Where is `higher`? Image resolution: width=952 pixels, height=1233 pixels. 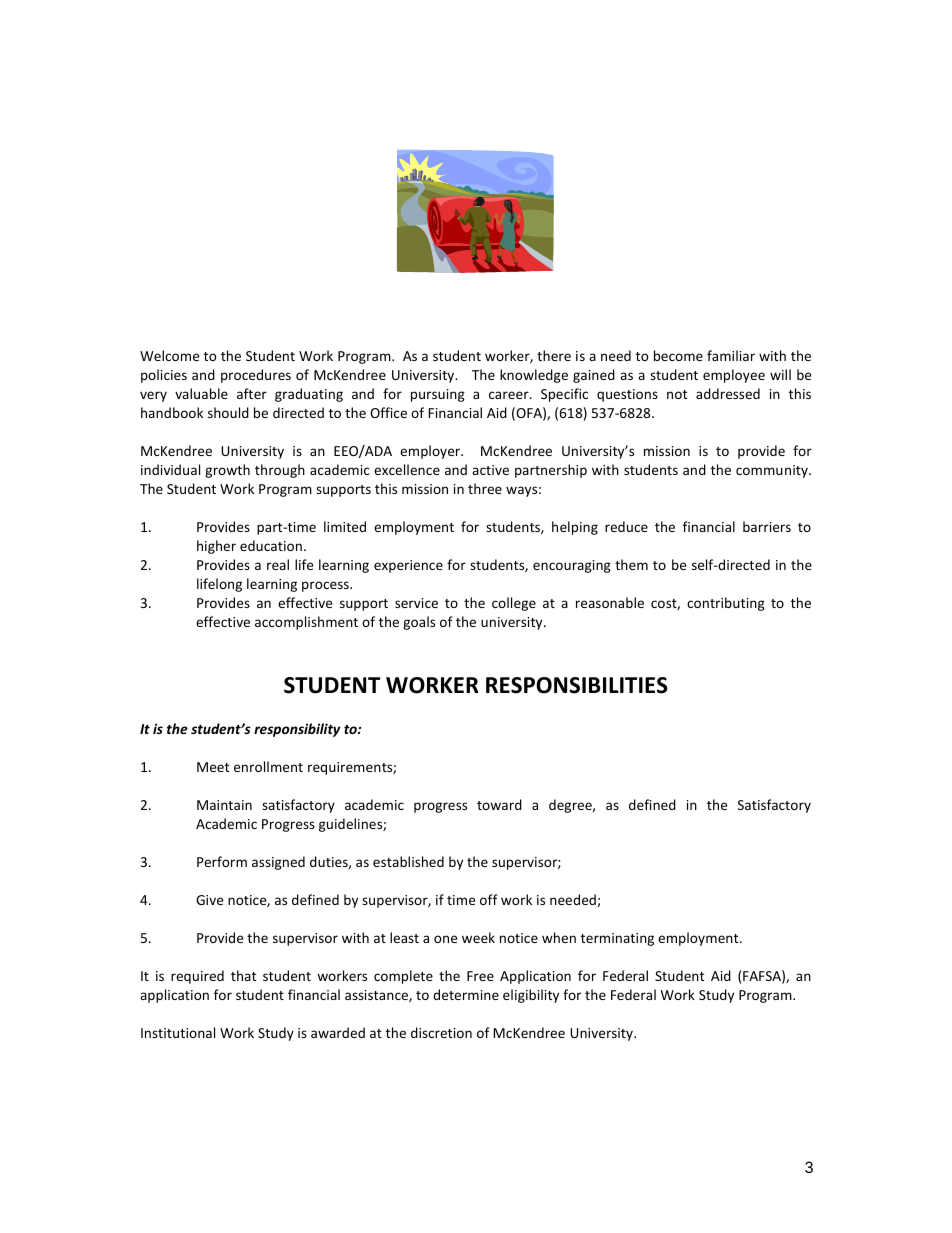 higher is located at coordinates (216, 547).
